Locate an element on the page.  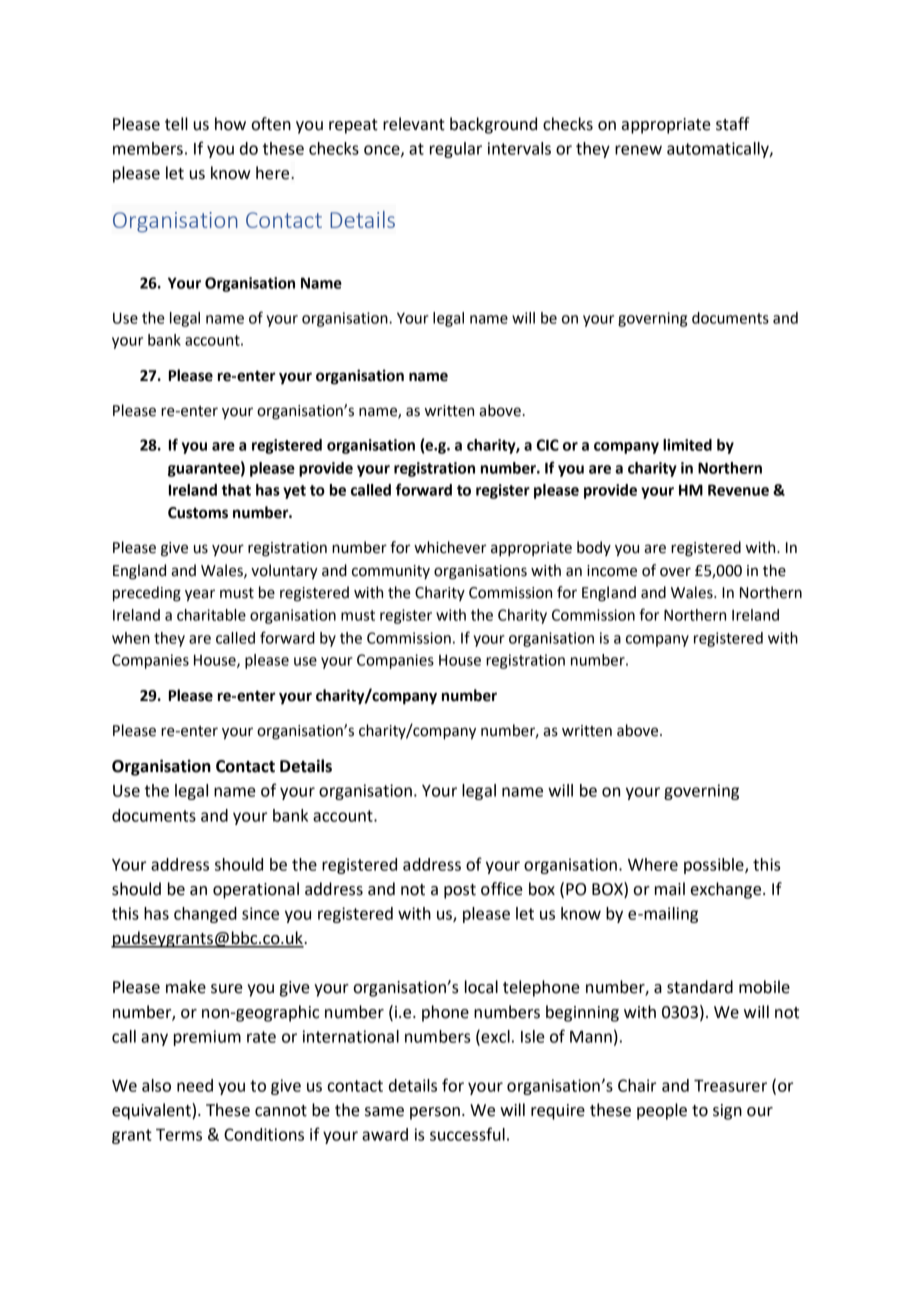
possible is located at coordinates (715, 866).
